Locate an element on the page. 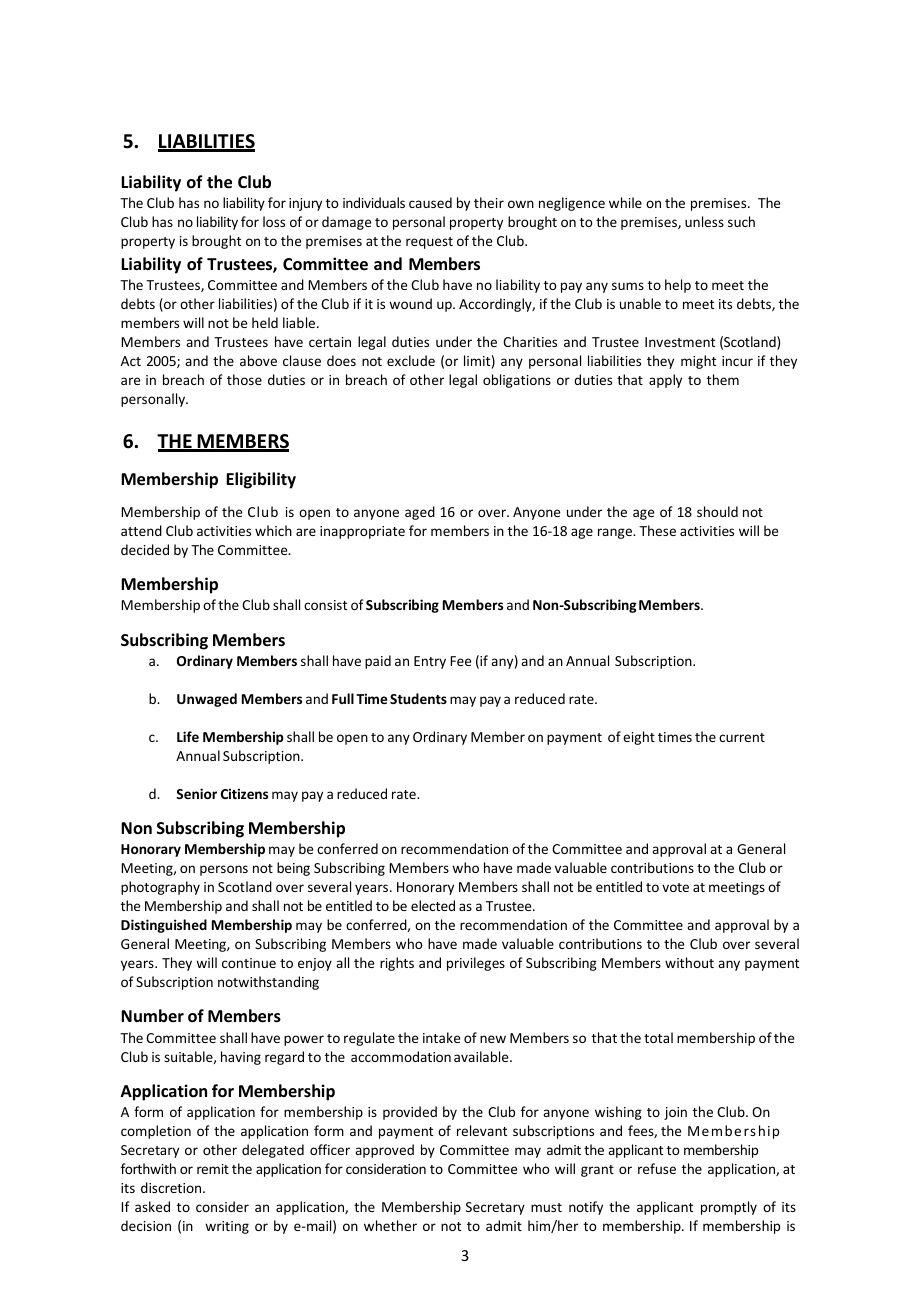 This image has width=924, height=1307. whether is located at coordinates (390, 1225).
